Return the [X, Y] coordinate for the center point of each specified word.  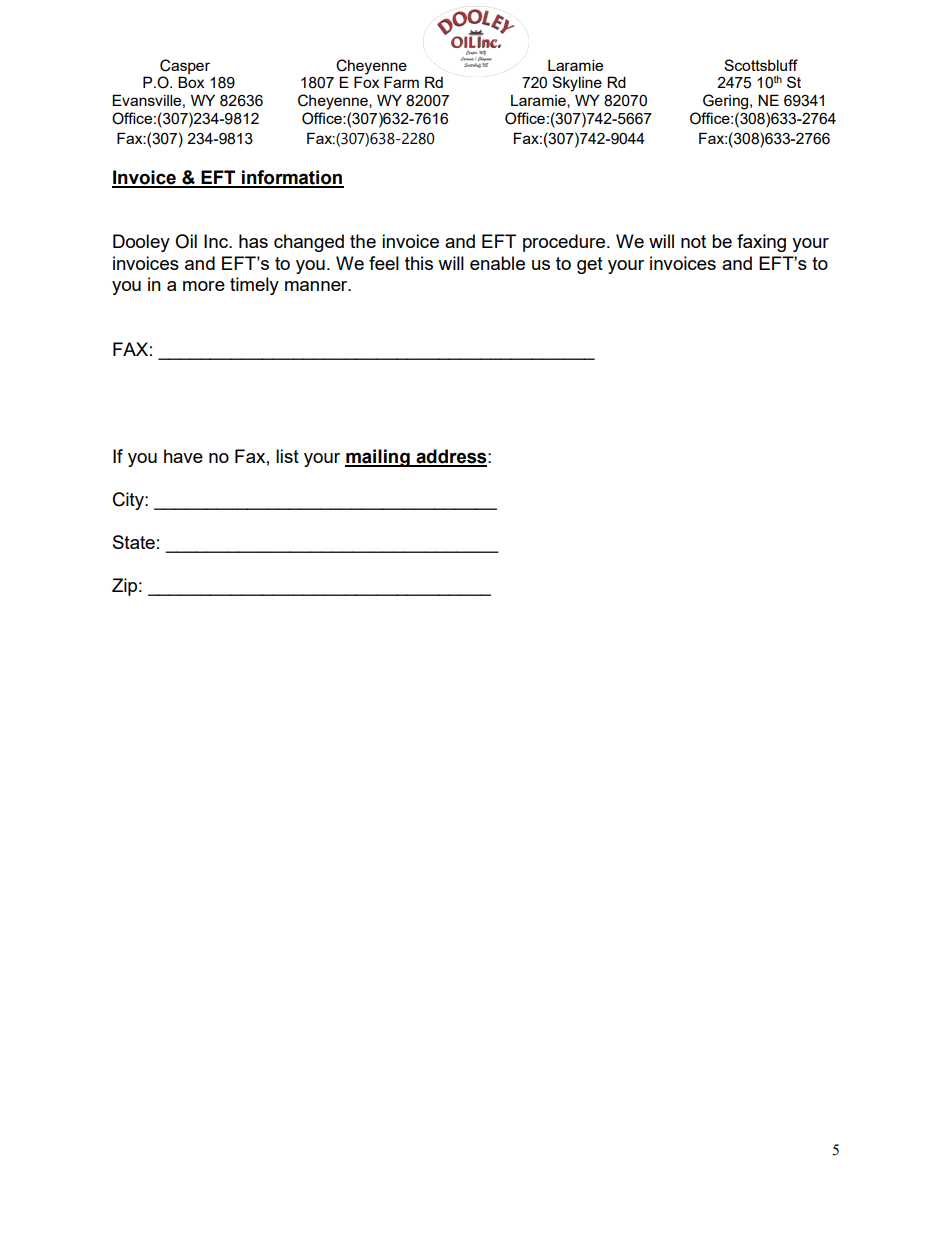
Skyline [577, 84]
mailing [378, 458]
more [204, 286]
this [419, 263]
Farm [401, 82]
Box [191, 82]
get [590, 265]
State [134, 542]
